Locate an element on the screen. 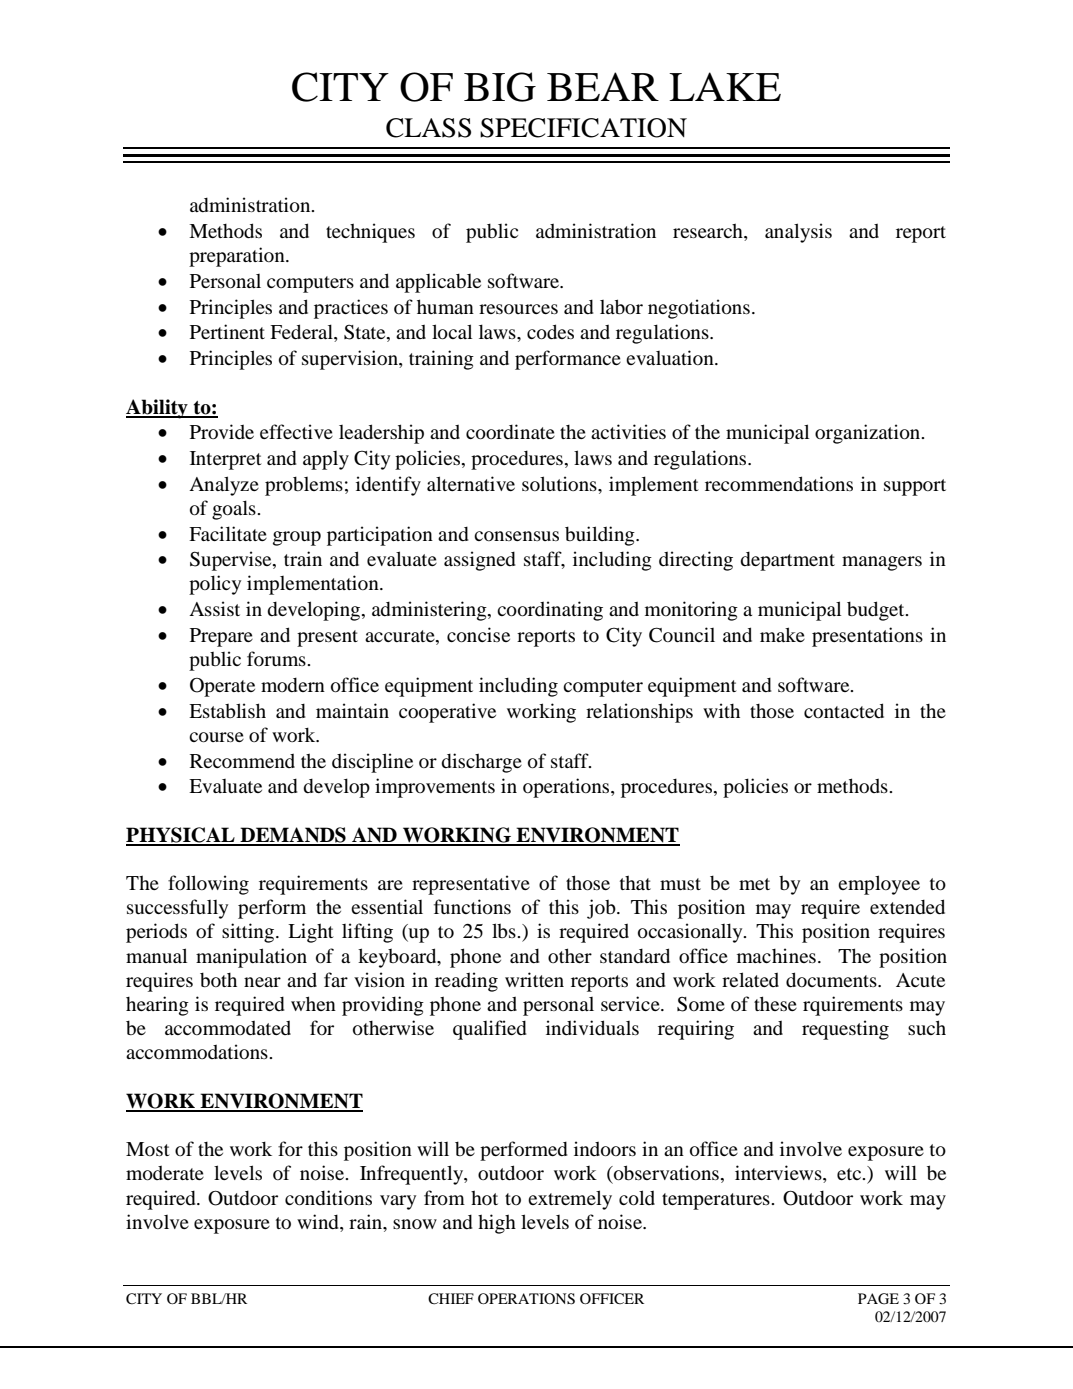  SPECIFICATION is located at coordinates (583, 128).
